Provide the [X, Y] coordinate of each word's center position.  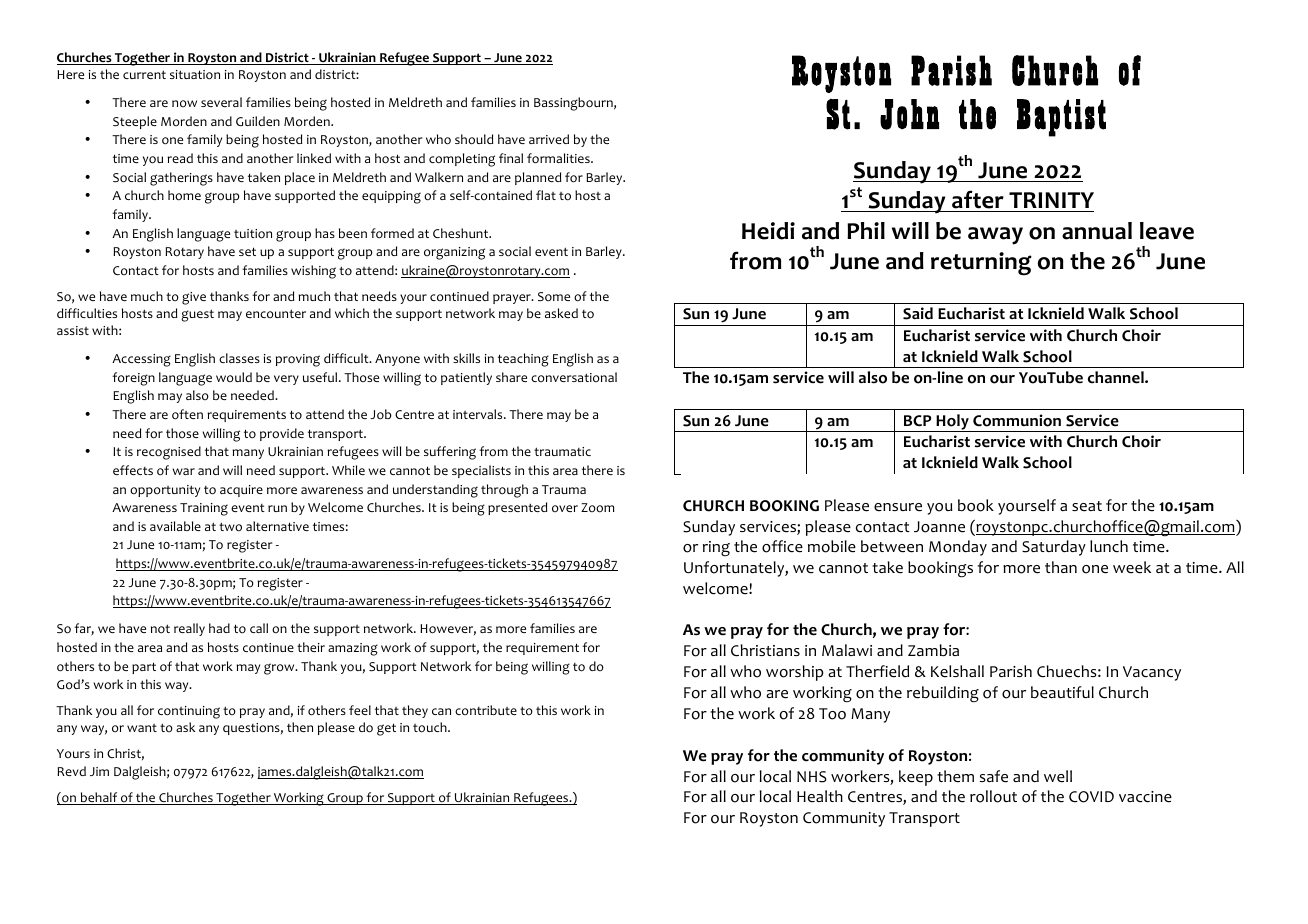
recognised [169, 453]
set [247, 251]
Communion [1017, 420]
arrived [549, 139]
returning [981, 263]
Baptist [1061, 118]
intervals [479, 414]
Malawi [847, 650]
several [221, 102]
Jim [99, 771]
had [219, 628]
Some [554, 297]
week [1132, 567]
